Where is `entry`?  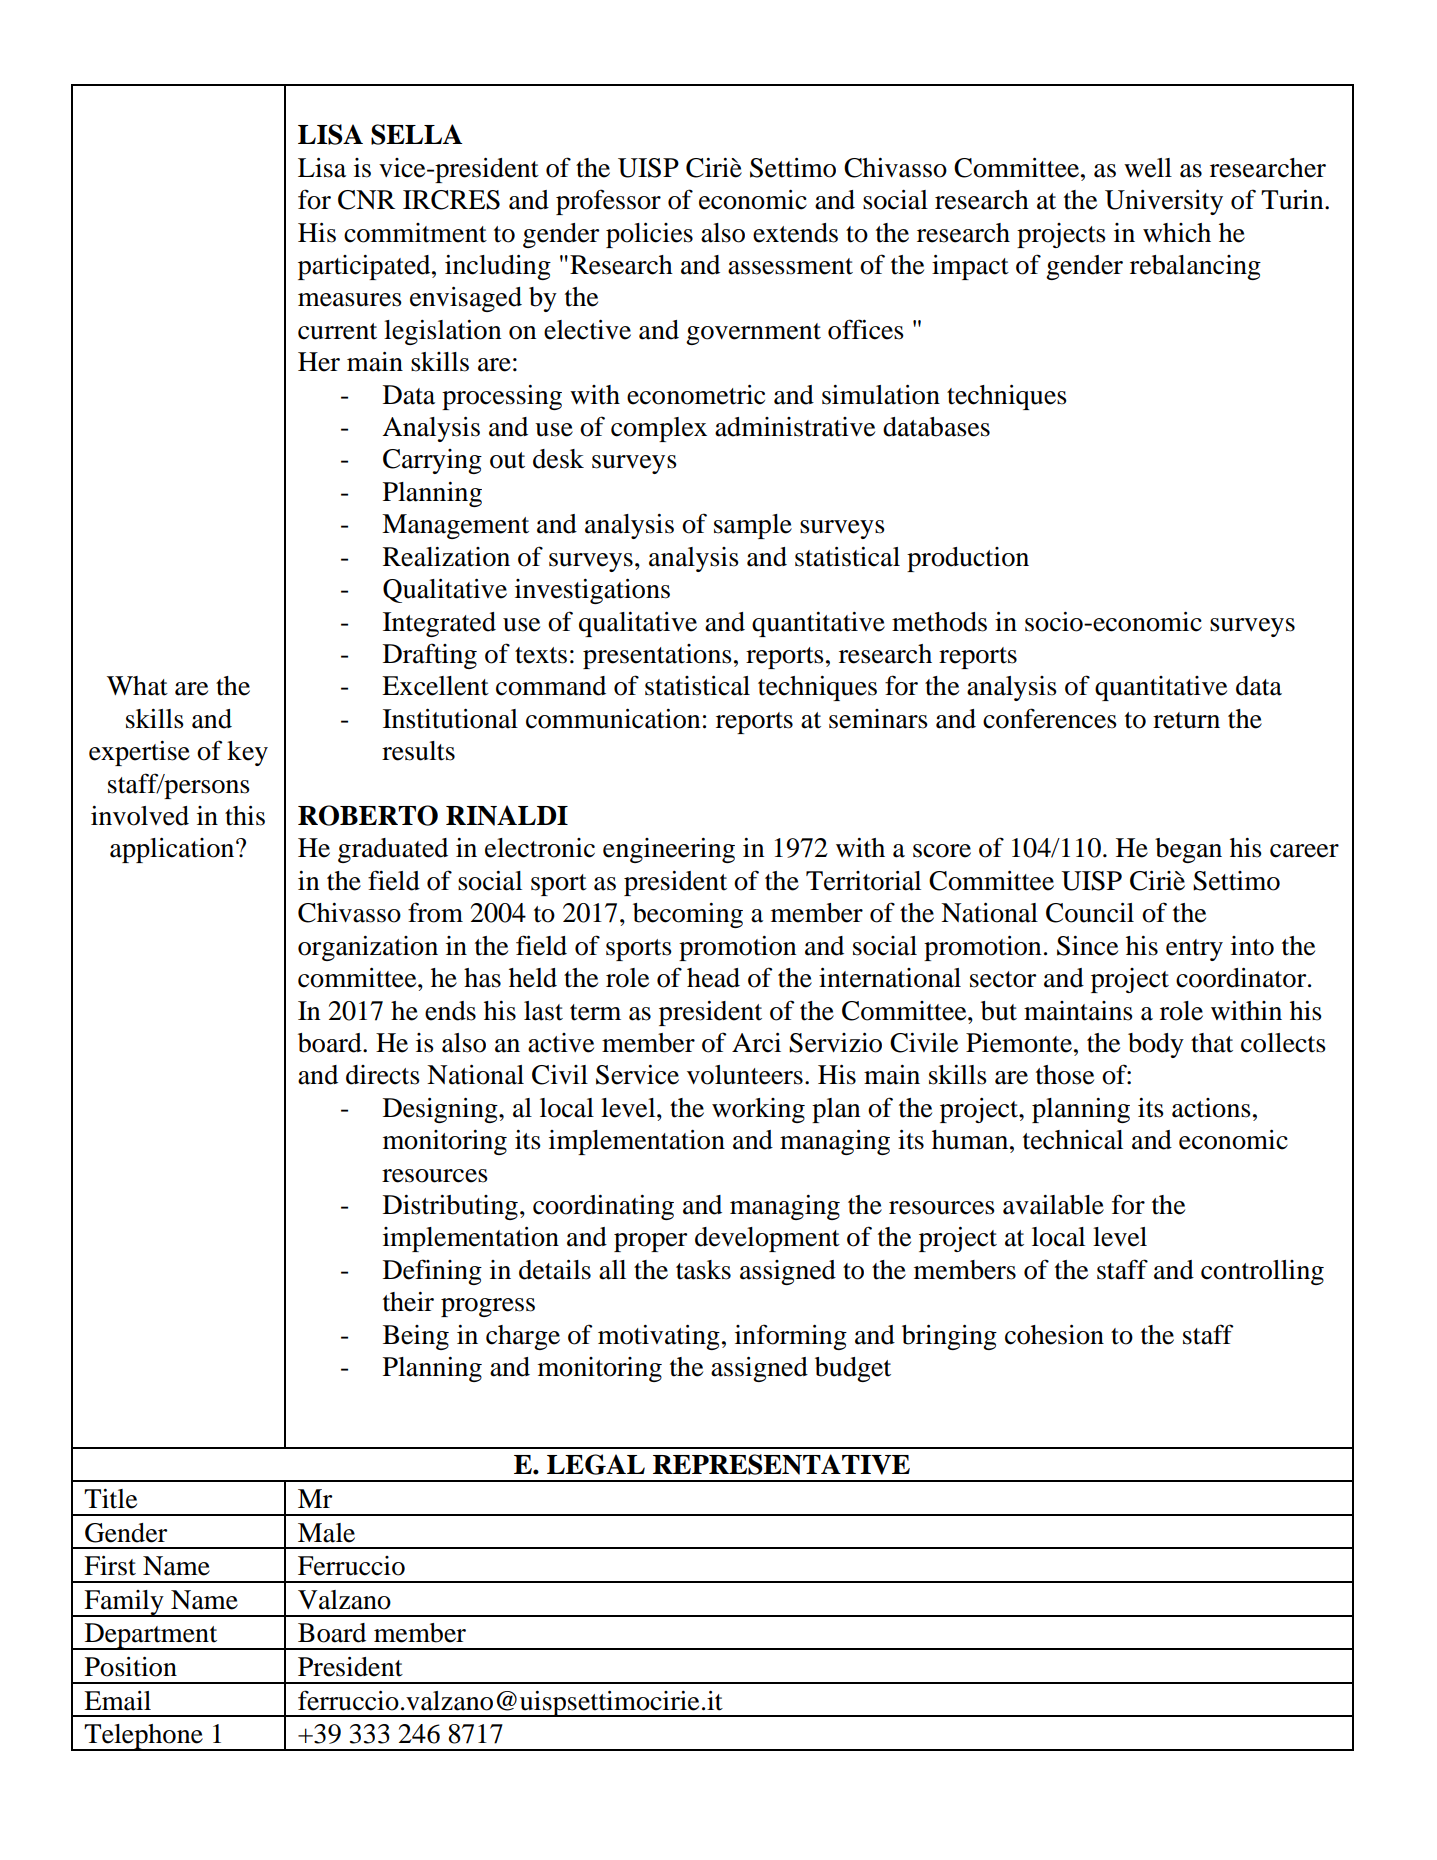
entry is located at coordinates (1194, 950).
